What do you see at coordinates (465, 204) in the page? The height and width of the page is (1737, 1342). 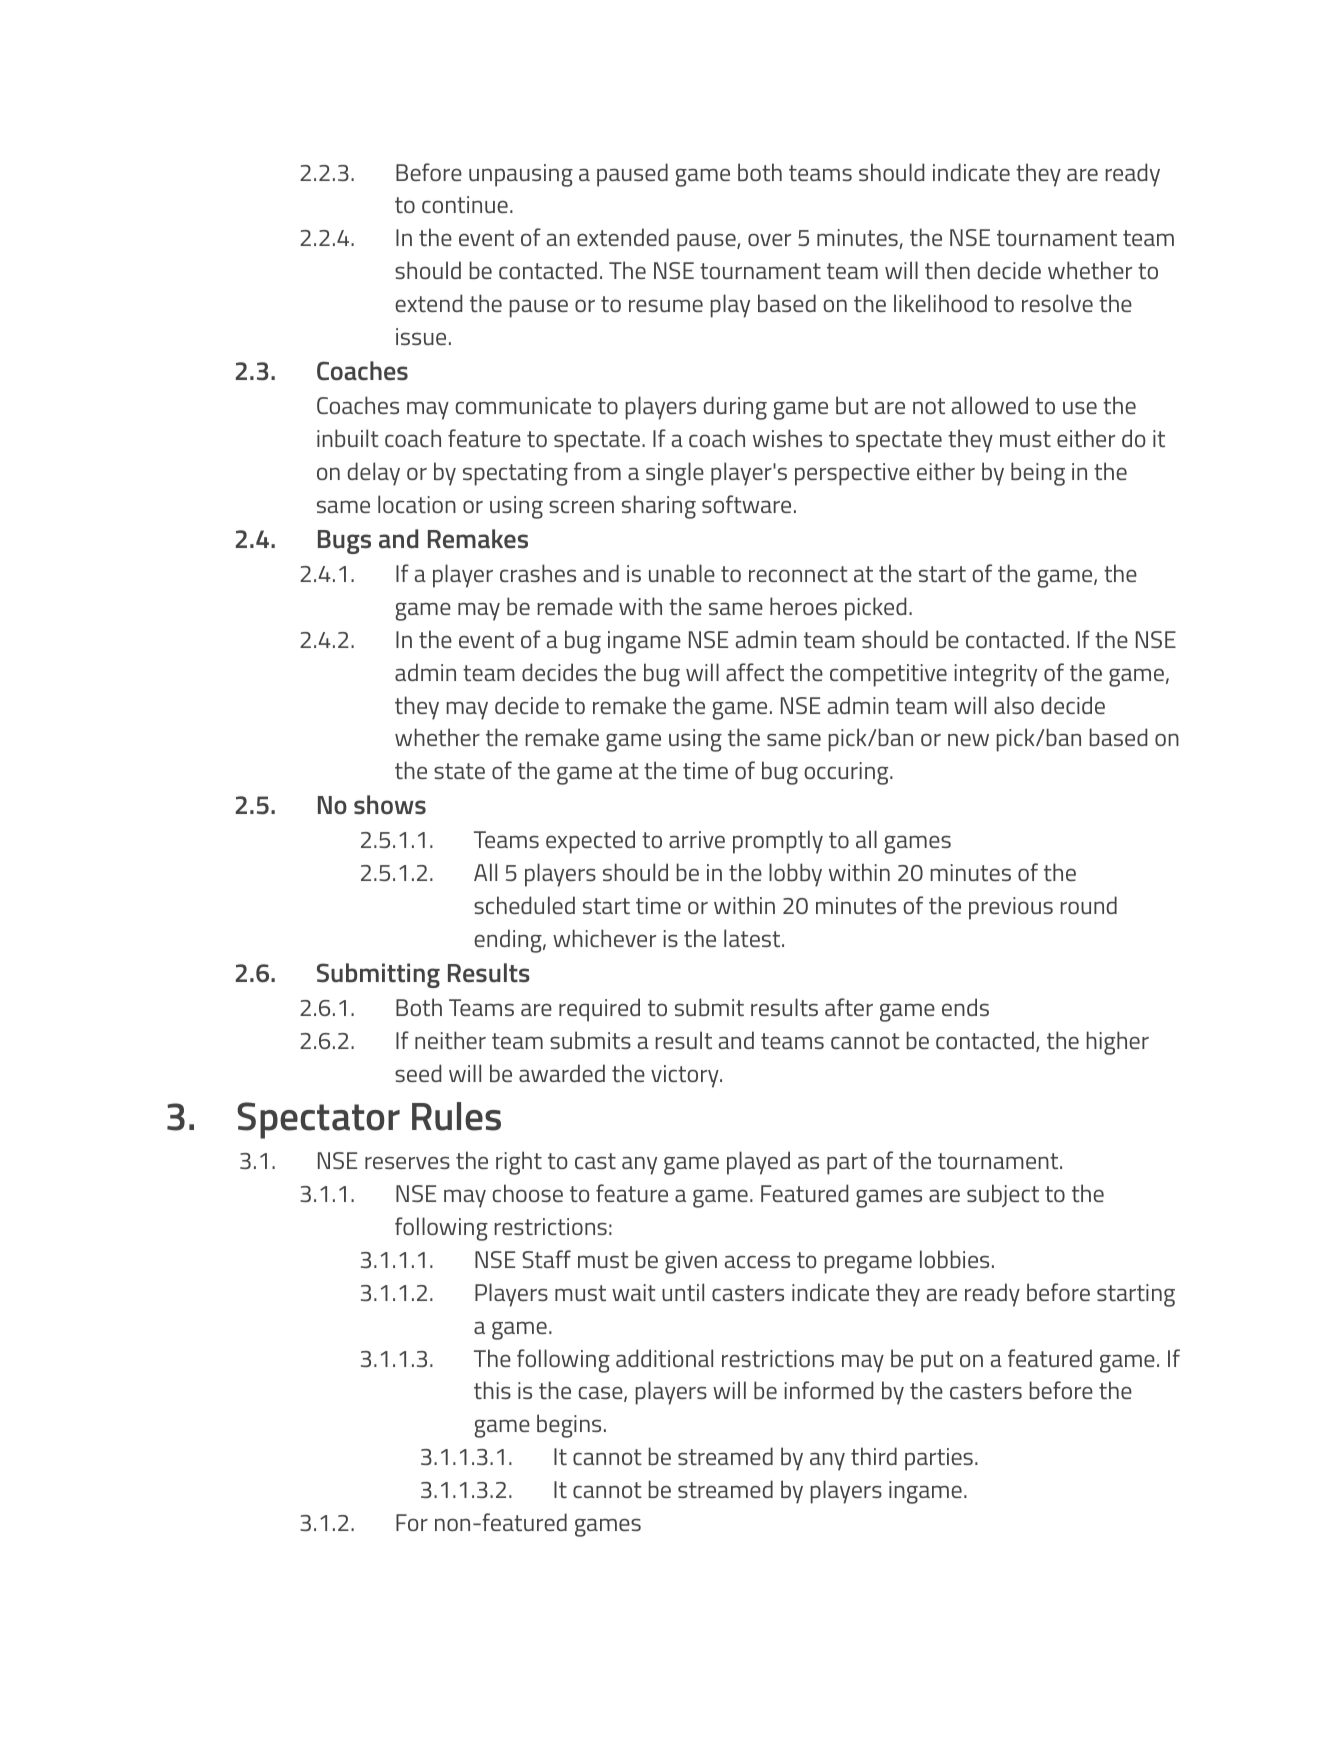 I see `continue` at bounding box center [465, 204].
